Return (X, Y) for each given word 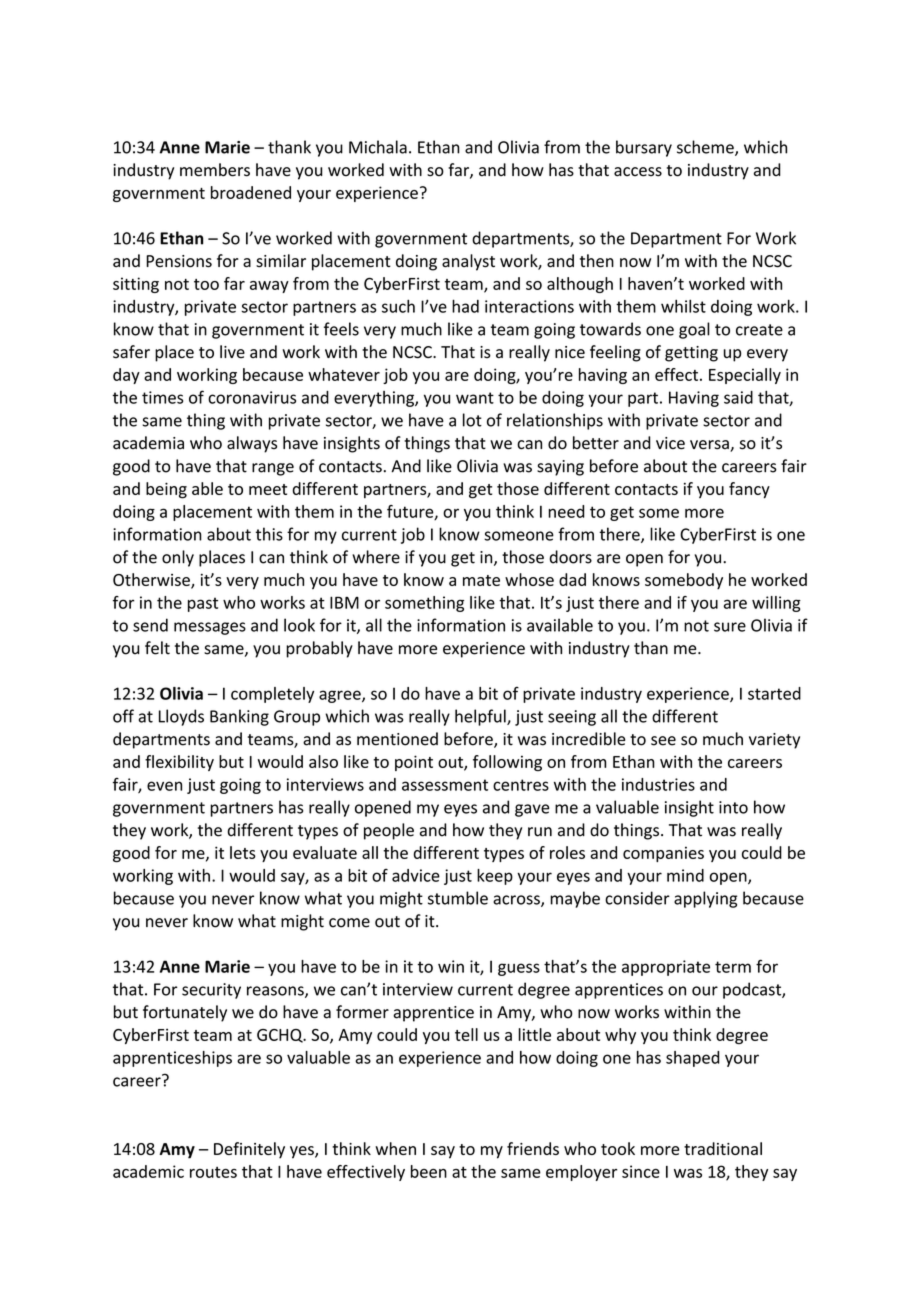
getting (691, 354)
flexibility (179, 763)
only (178, 558)
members (215, 170)
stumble (458, 898)
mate (481, 580)
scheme (706, 148)
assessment (445, 785)
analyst (468, 262)
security (211, 991)
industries (658, 784)
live (232, 351)
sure (730, 627)
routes (213, 1172)
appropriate (666, 968)
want (475, 398)
